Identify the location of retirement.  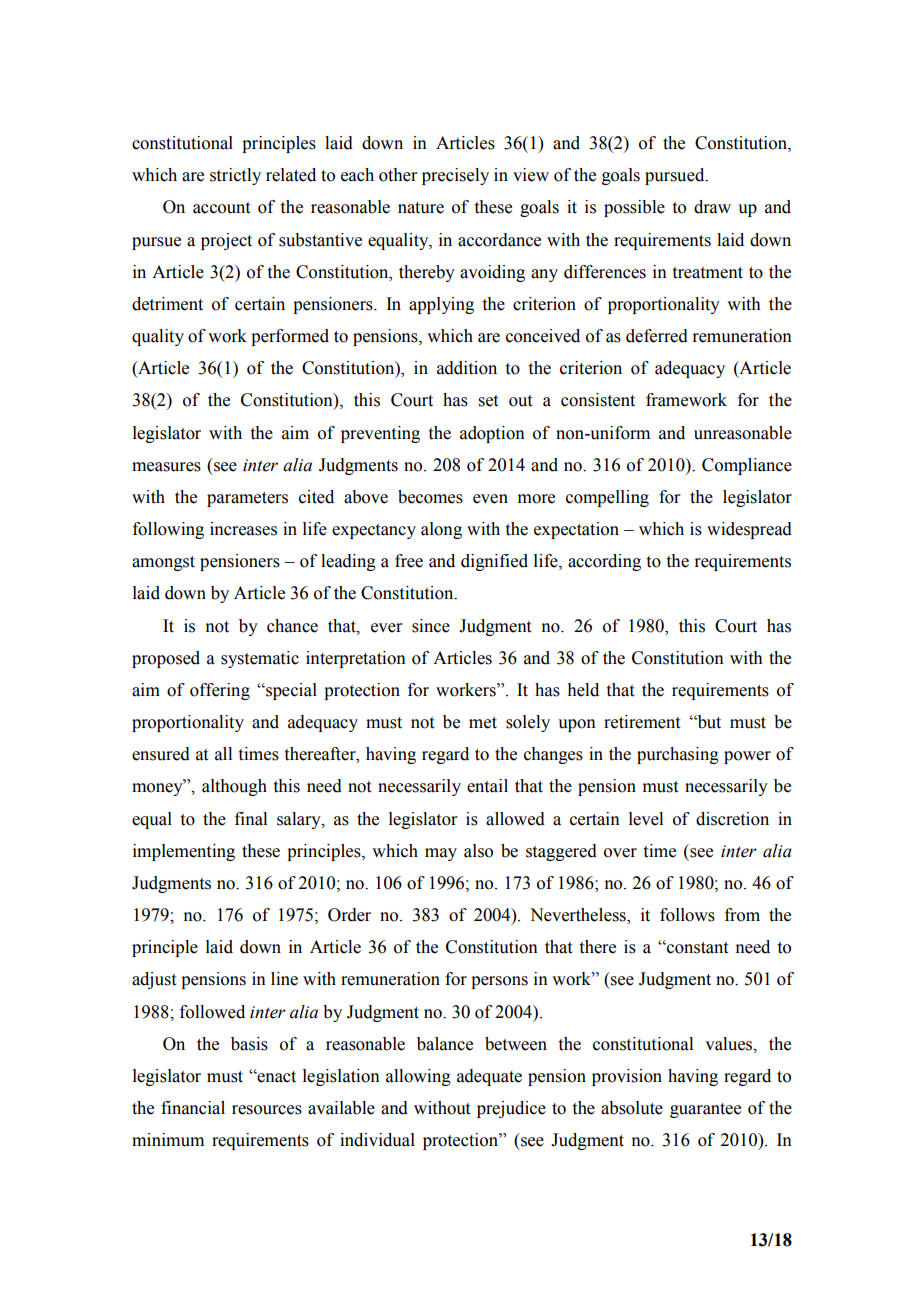
(642, 722).
